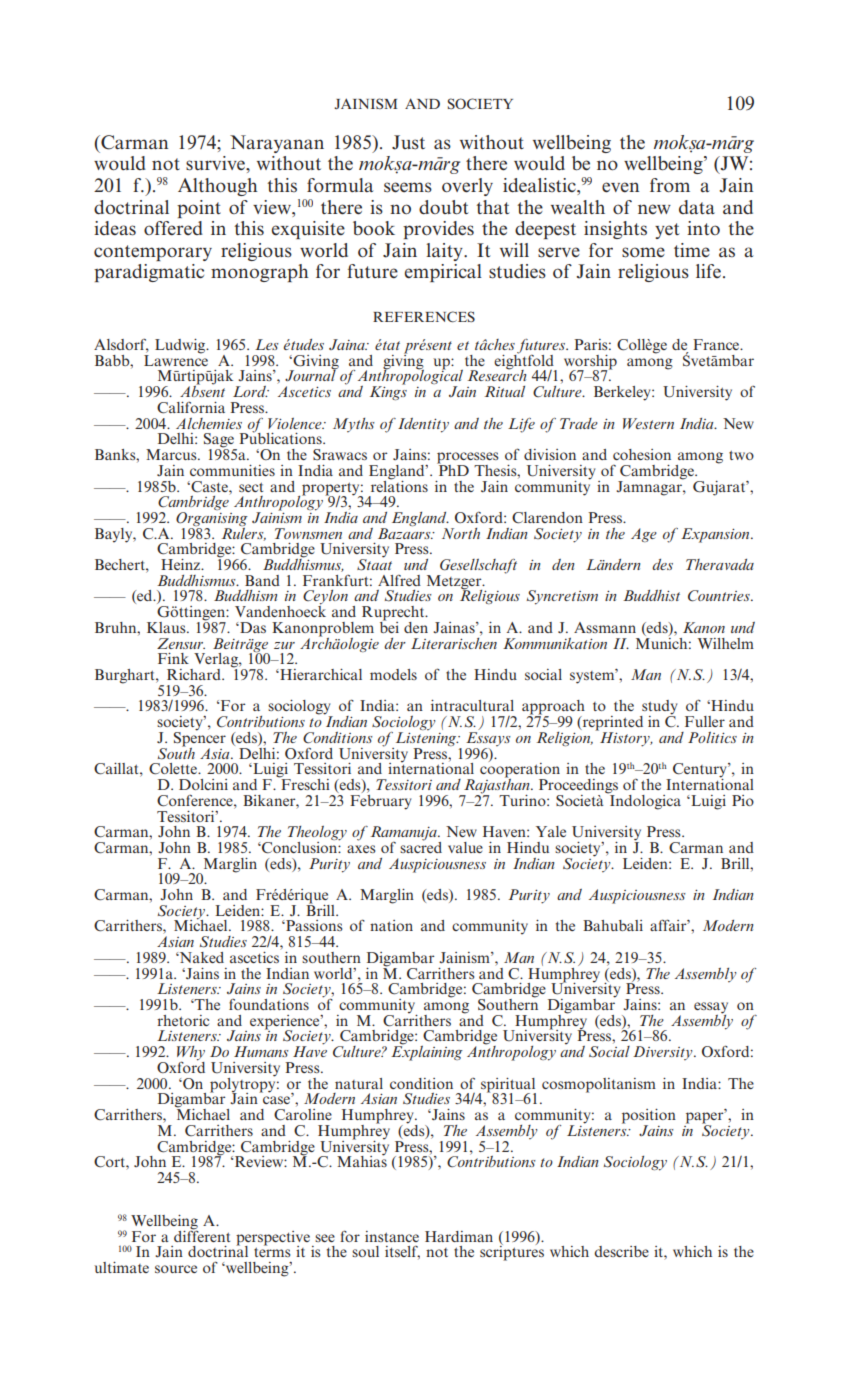 The image size is (868, 1375). What do you see at coordinates (427, 740) in the image?
I see `Listening` at bounding box center [427, 740].
